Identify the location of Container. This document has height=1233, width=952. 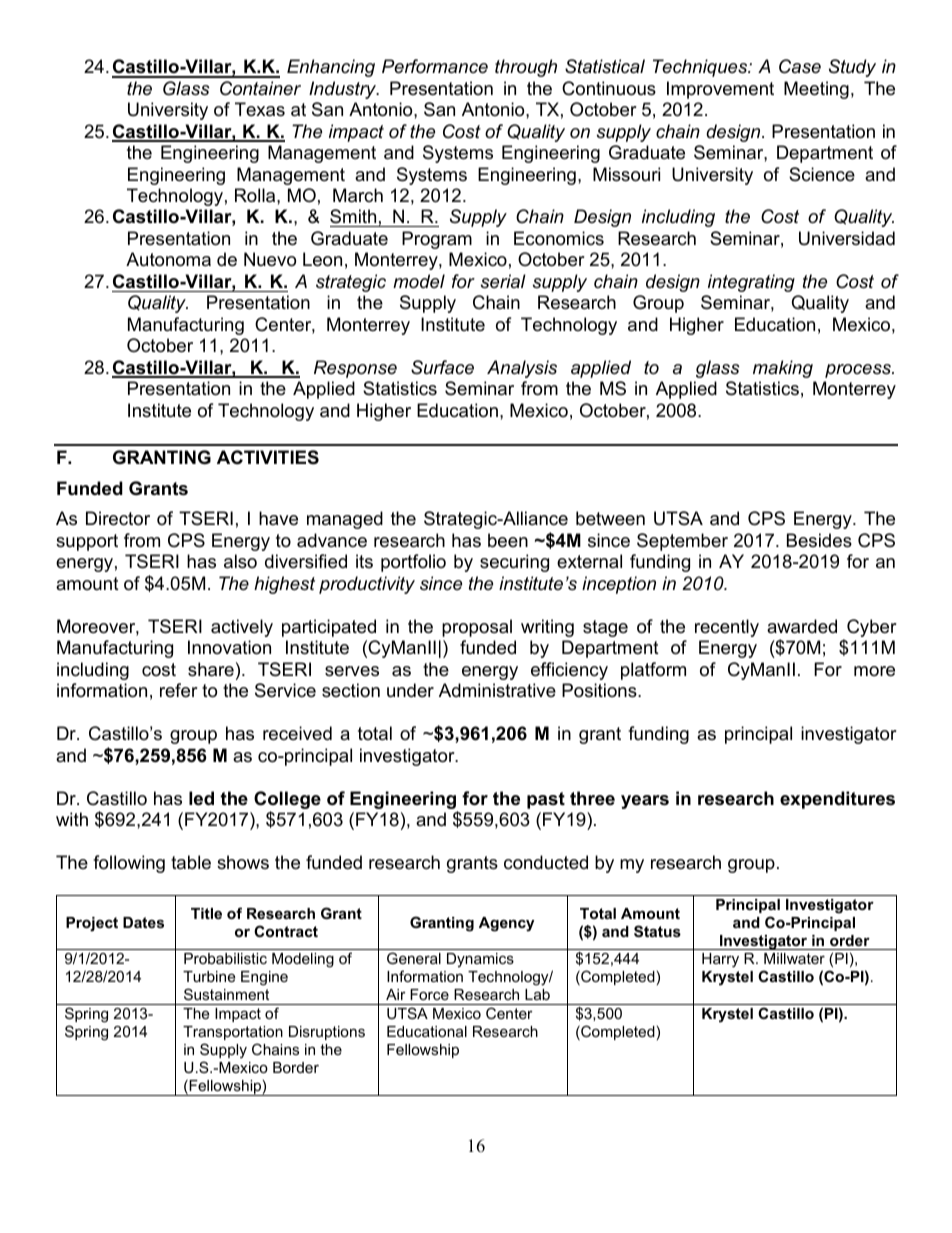
(260, 88).
